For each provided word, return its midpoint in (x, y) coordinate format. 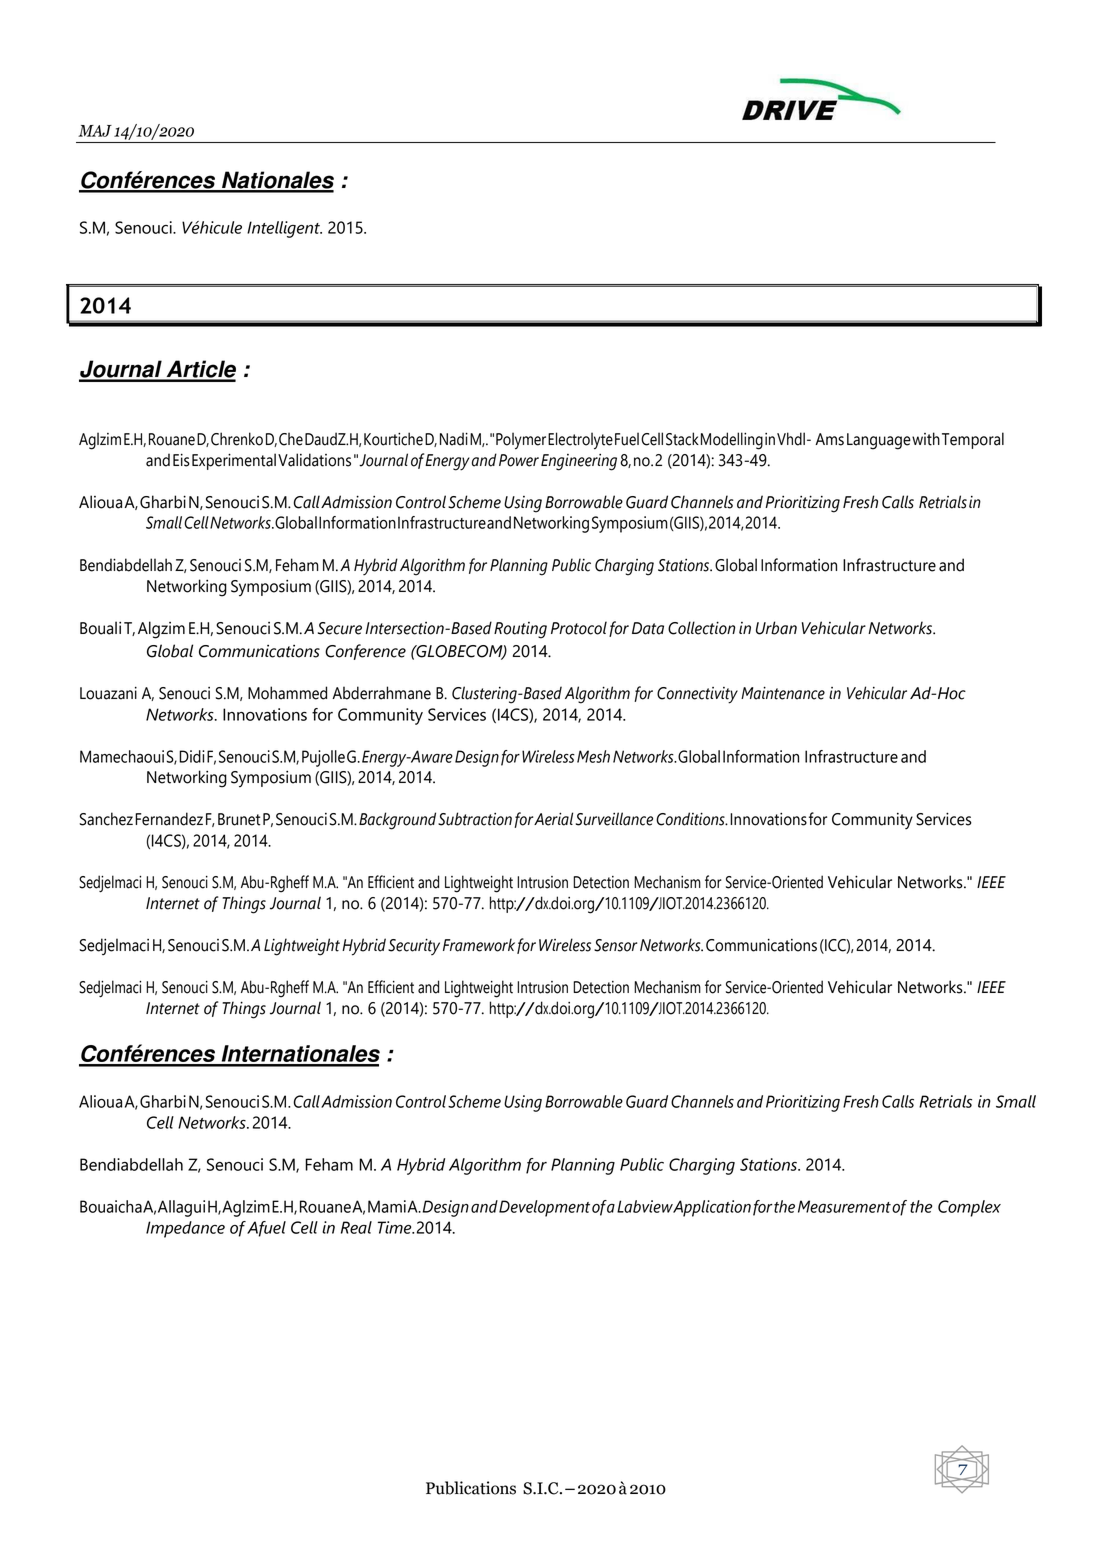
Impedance (185, 1229)
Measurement (844, 1206)
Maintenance (783, 693)
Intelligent (284, 229)
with (926, 439)
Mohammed (287, 693)
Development (544, 1208)
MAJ (95, 131)
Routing (520, 630)
